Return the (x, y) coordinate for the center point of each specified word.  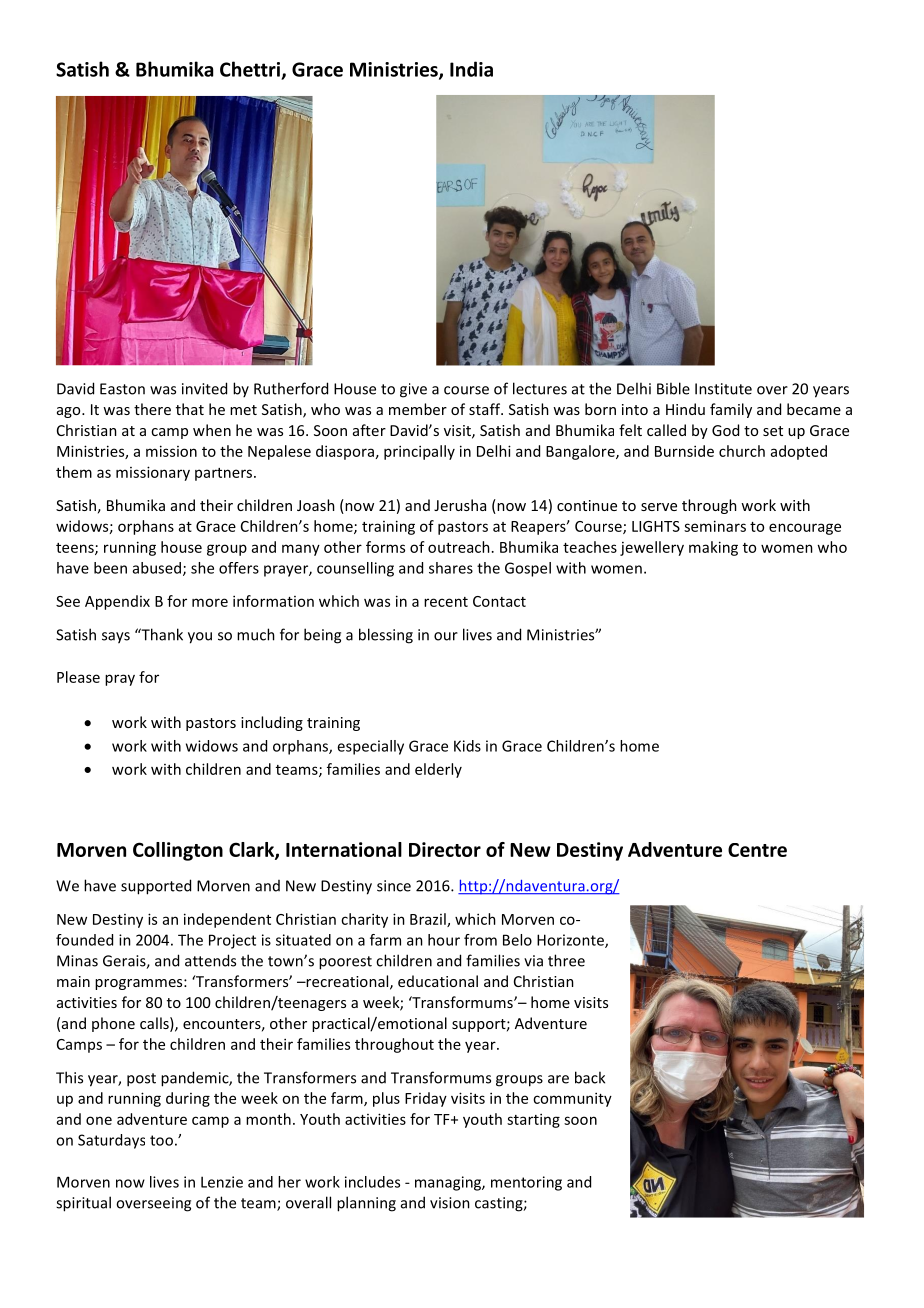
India (471, 69)
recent (446, 602)
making (713, 548)
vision (450, 1203)
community (572, 1099)
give (413, 390)
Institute (723, 389)
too (161, 1140)
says (116, 638)
